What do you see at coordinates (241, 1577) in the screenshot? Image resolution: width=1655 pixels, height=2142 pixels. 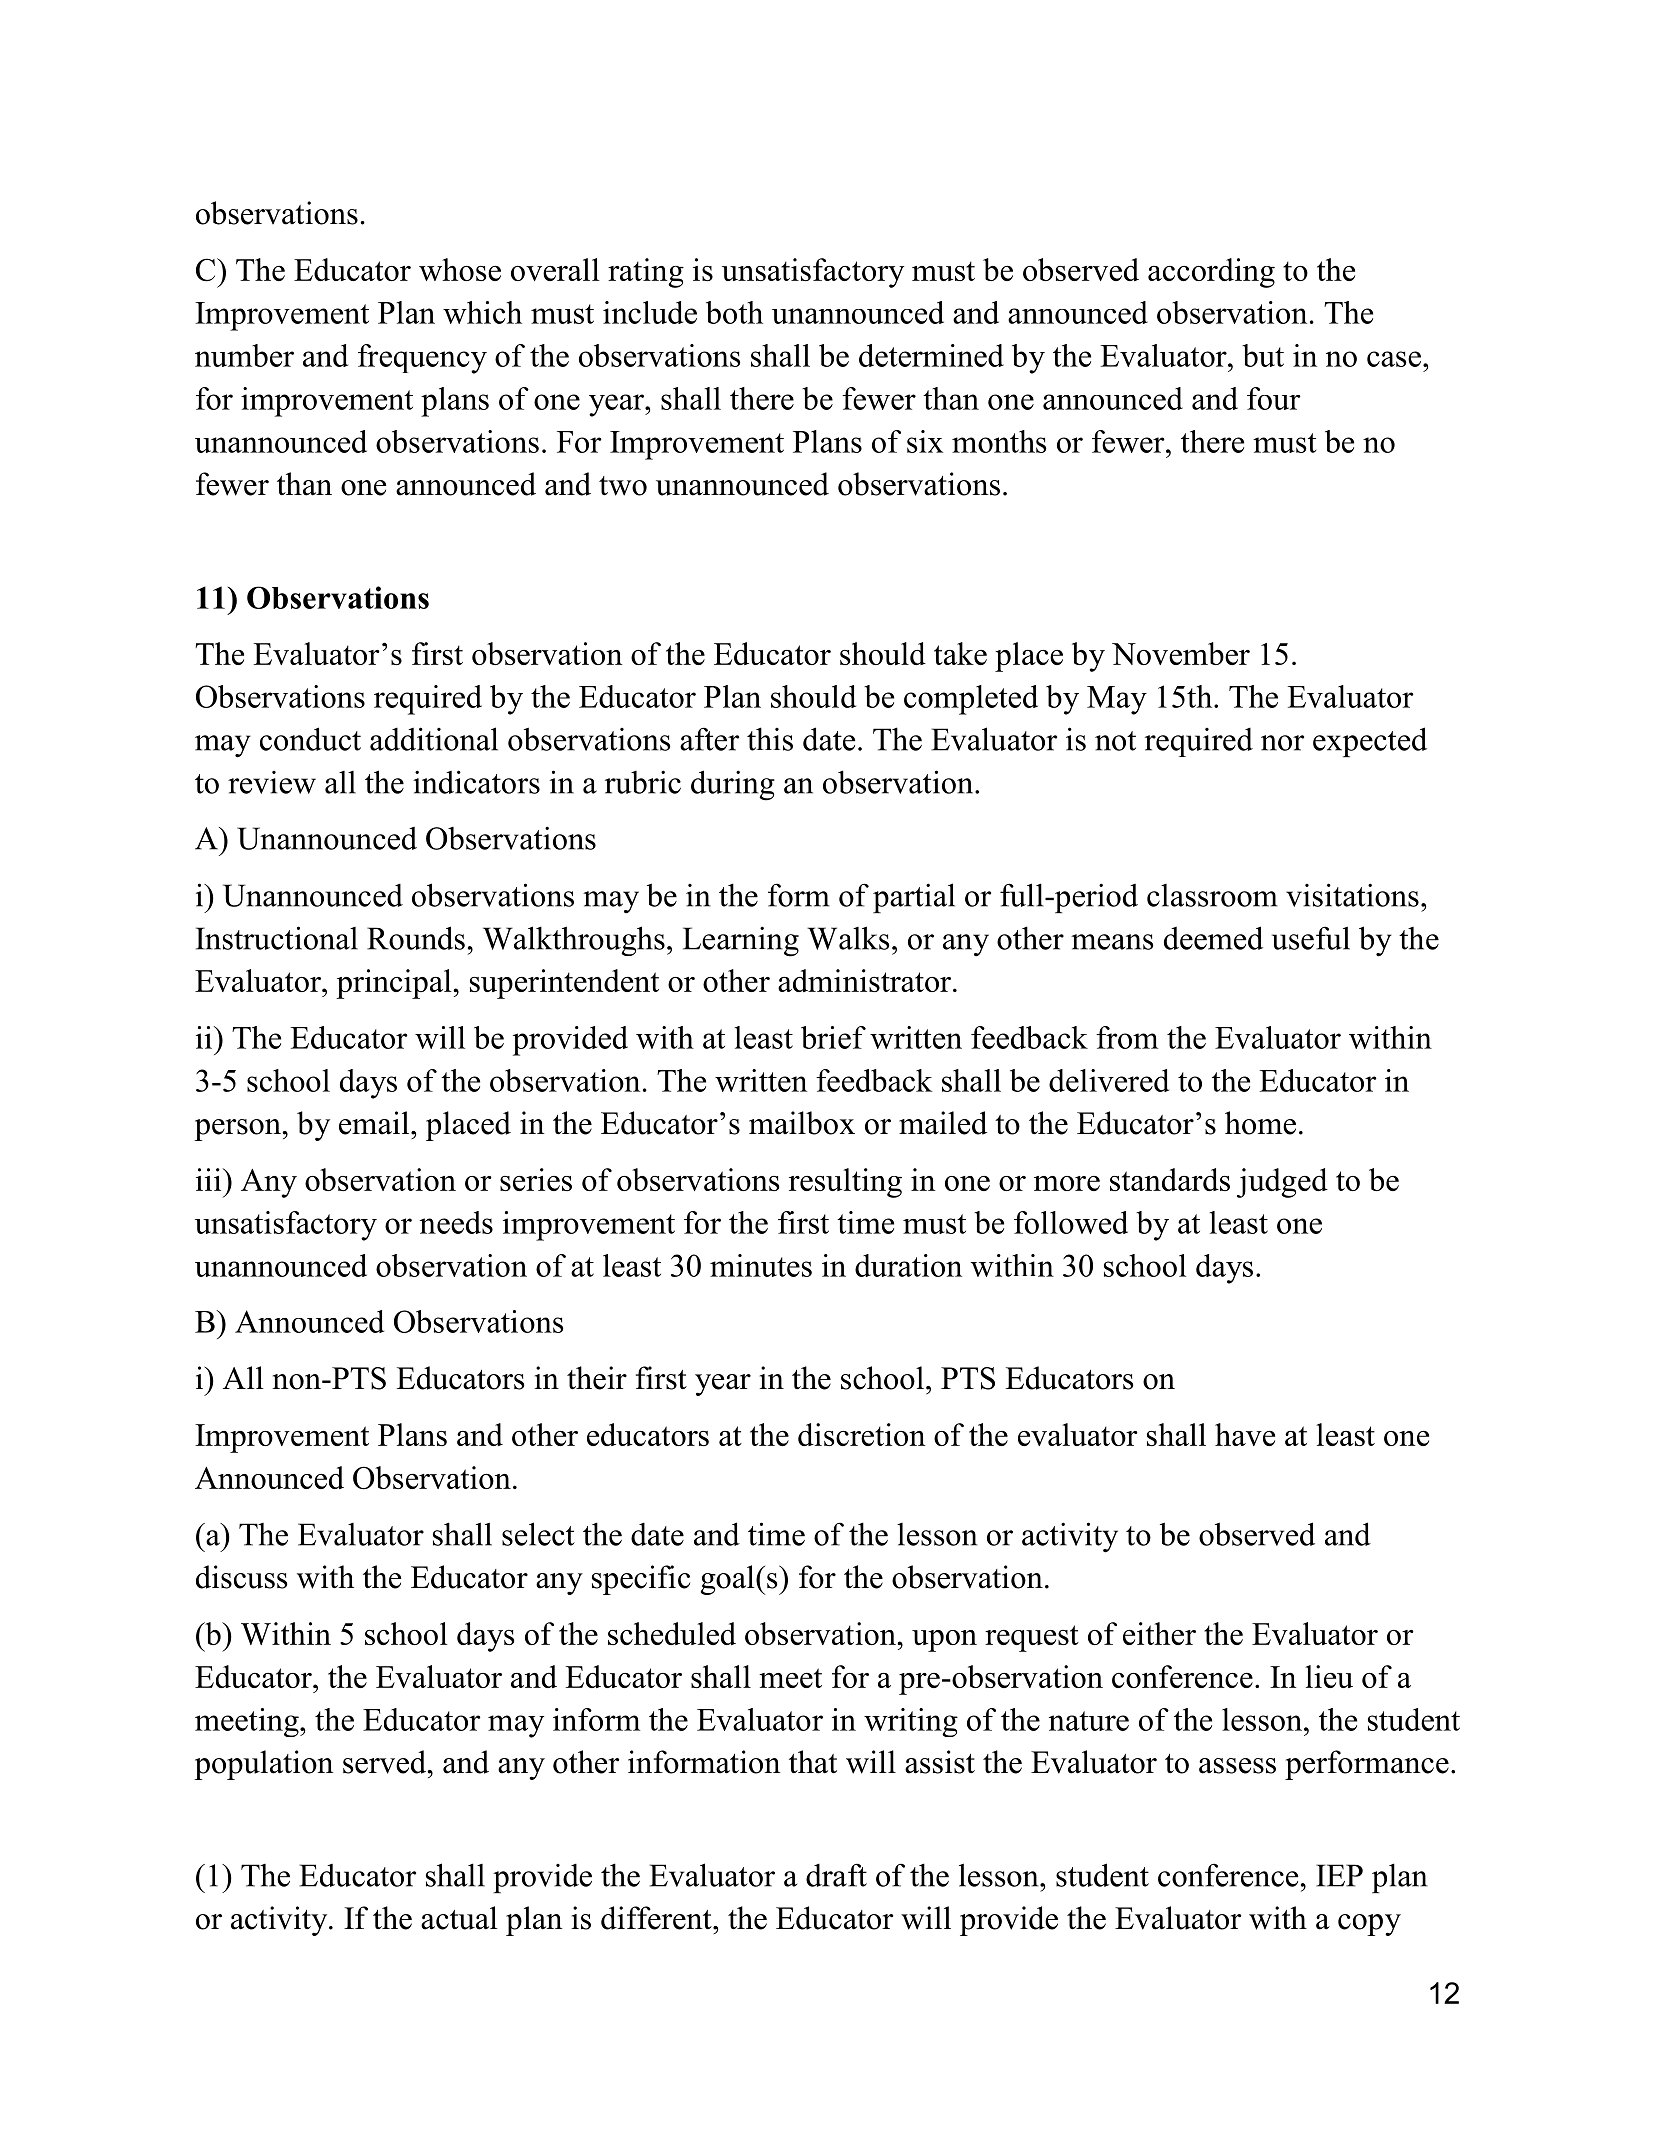 I see `discuss` at bounding box center [241, 1577].
